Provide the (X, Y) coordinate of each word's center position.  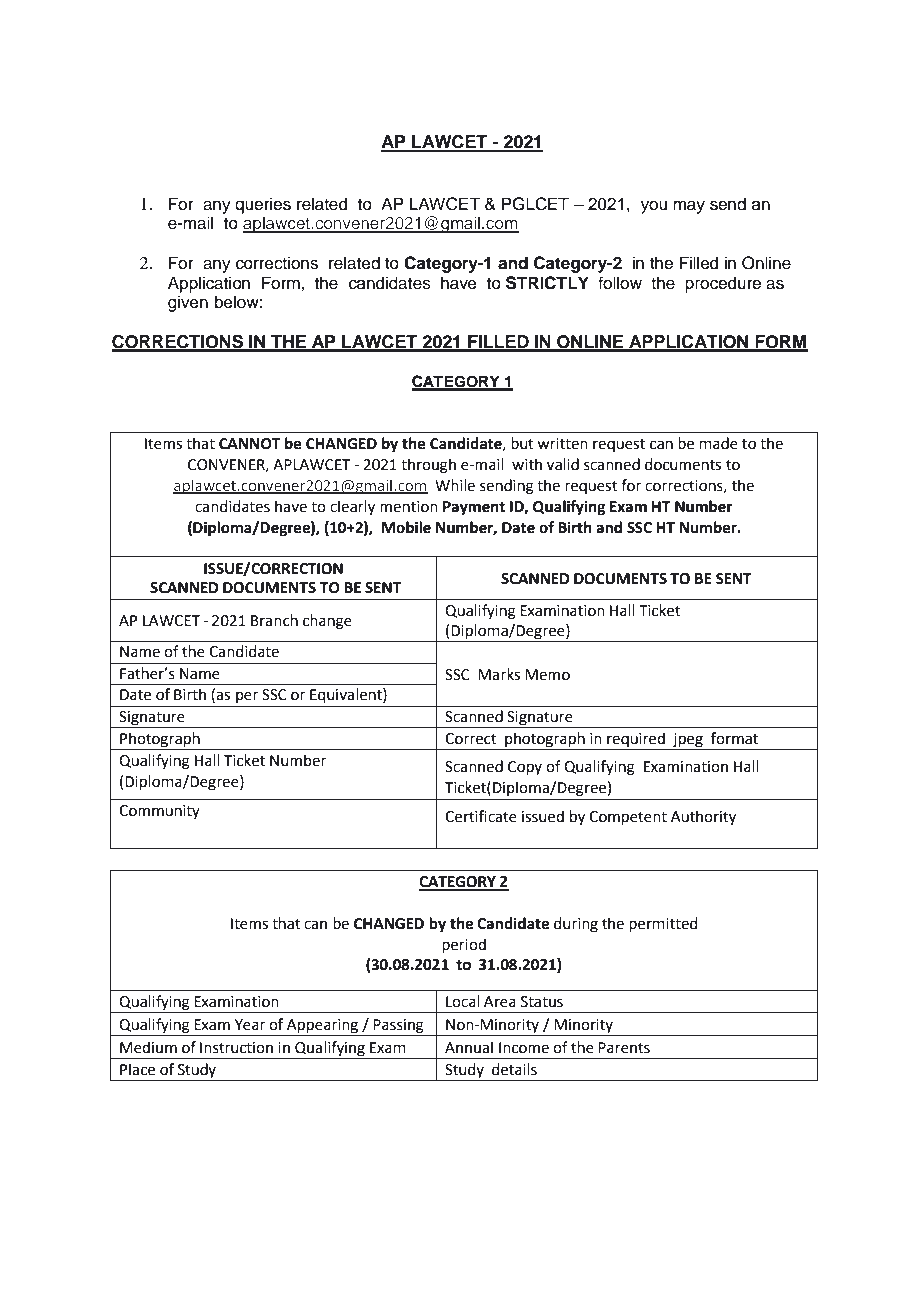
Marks (499, 674)
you (654, 207)
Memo (547, 675)
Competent (628, 818)
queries (263, 205)
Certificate (481, 816)
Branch (274, 620)
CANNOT (249, 444)
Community (159, 812)
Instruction (236, 1048)
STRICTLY (547, 283)
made (719, 443)
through (428, 466)
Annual (469, 1047)
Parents (624, 1048)
